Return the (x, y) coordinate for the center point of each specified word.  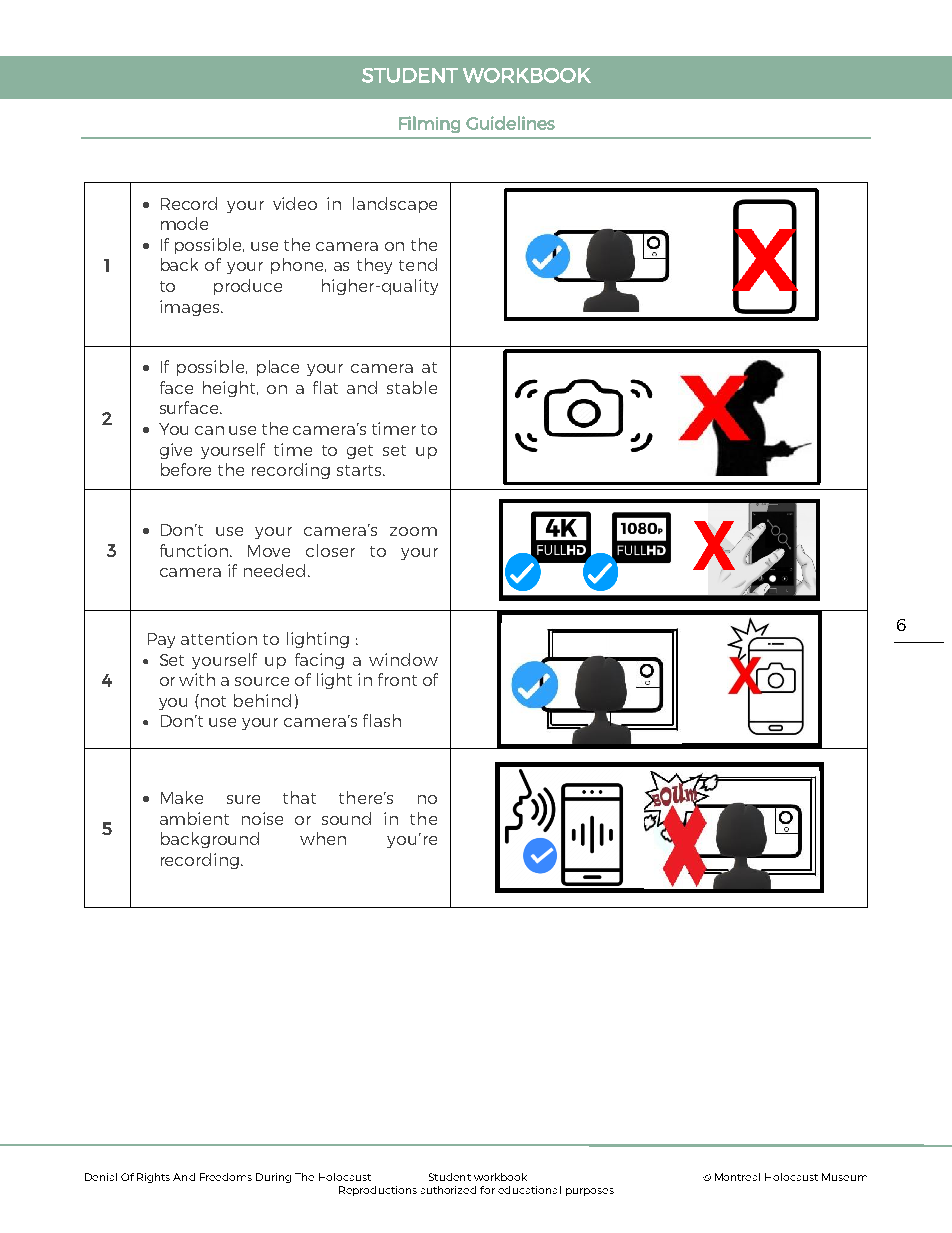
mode (184, 223)
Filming (429, 124)
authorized (448, 1190)
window (403, 659)
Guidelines (510, 123)
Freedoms (226, 1177)
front (397, 679)
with (197, 679)
